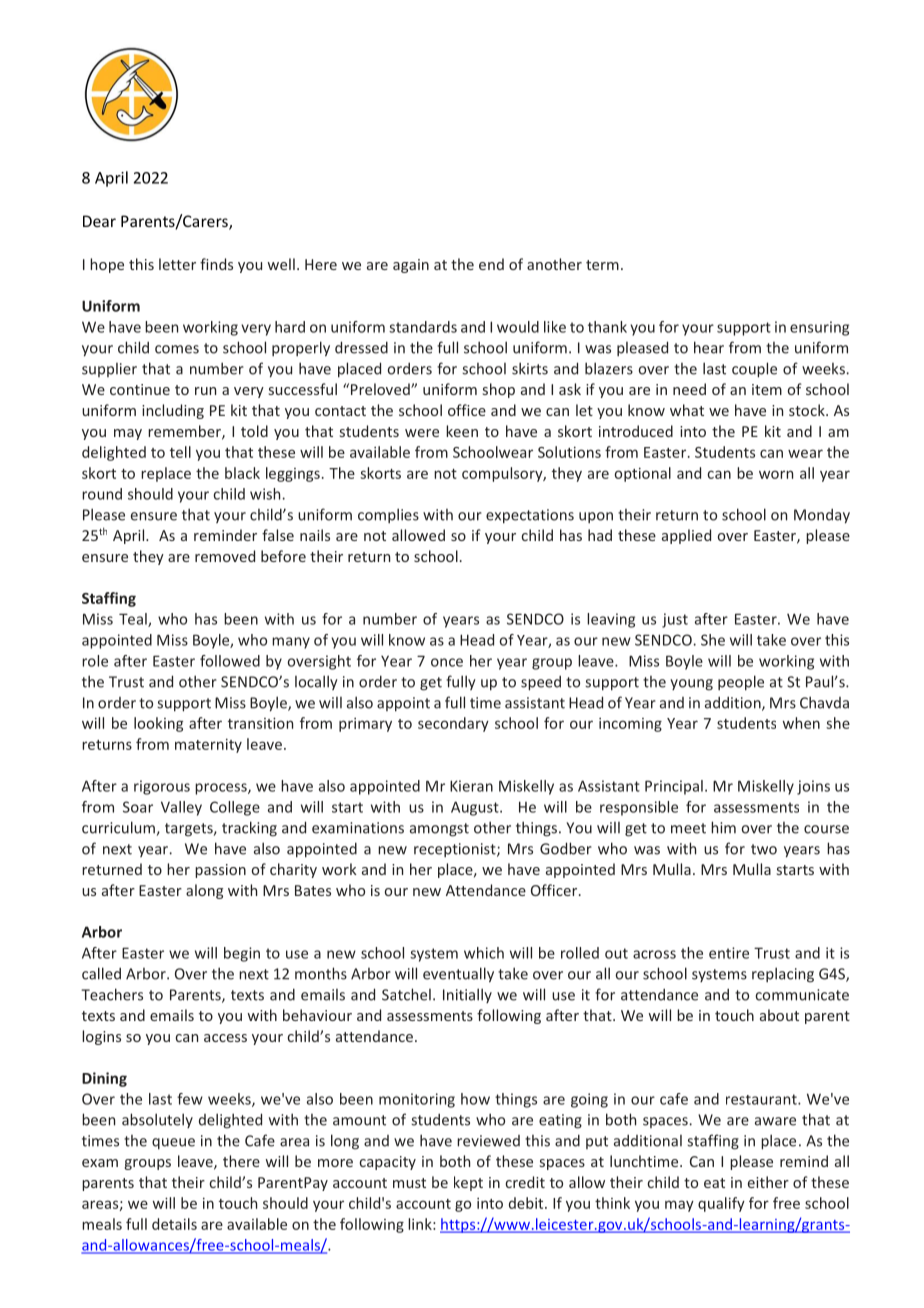 This document has width=924, height=1308. Describe the element at coordinates (530, 516) in the document. I see `expectations` at that location.
